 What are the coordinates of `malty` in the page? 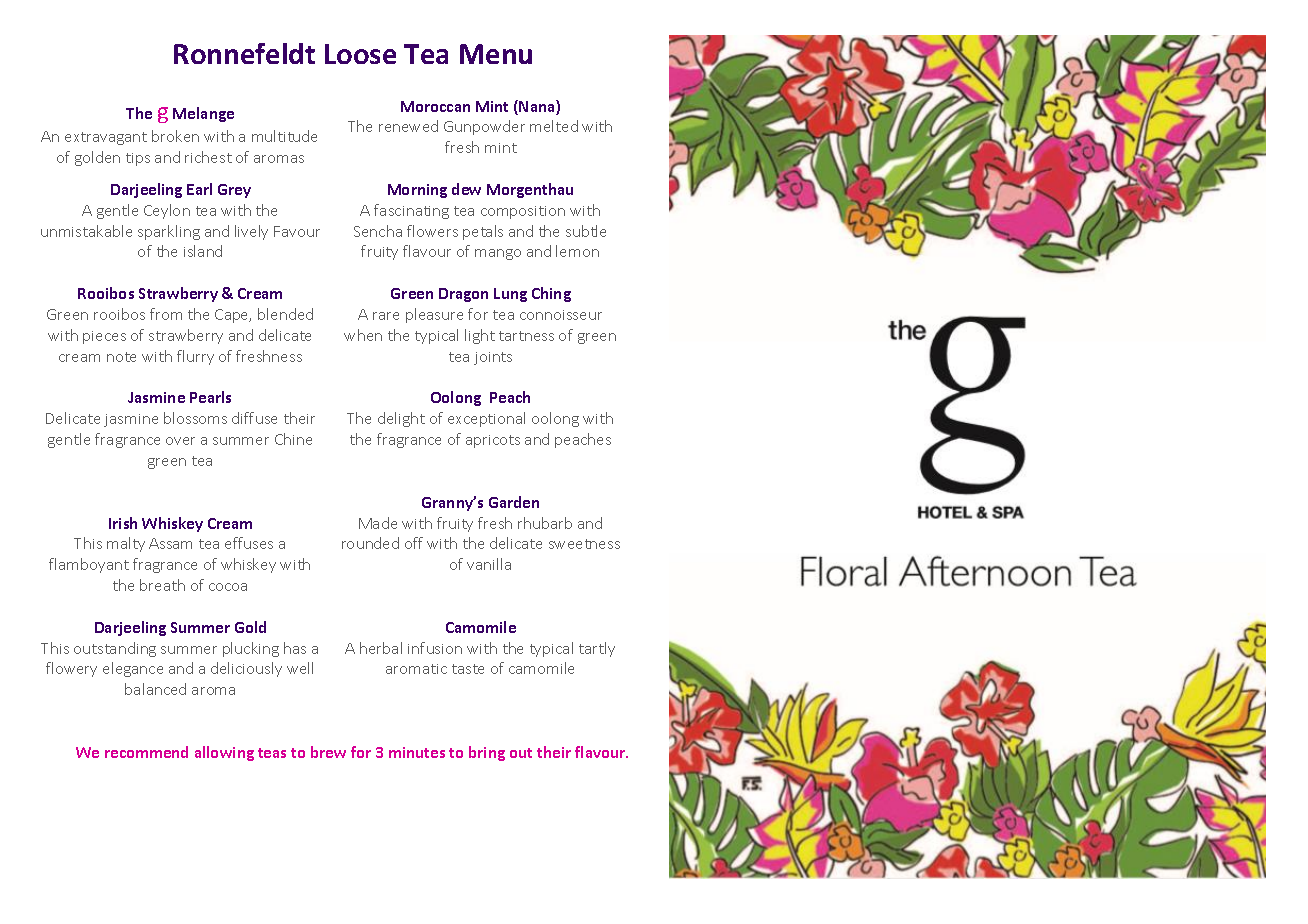 It's located at (126, 544).
